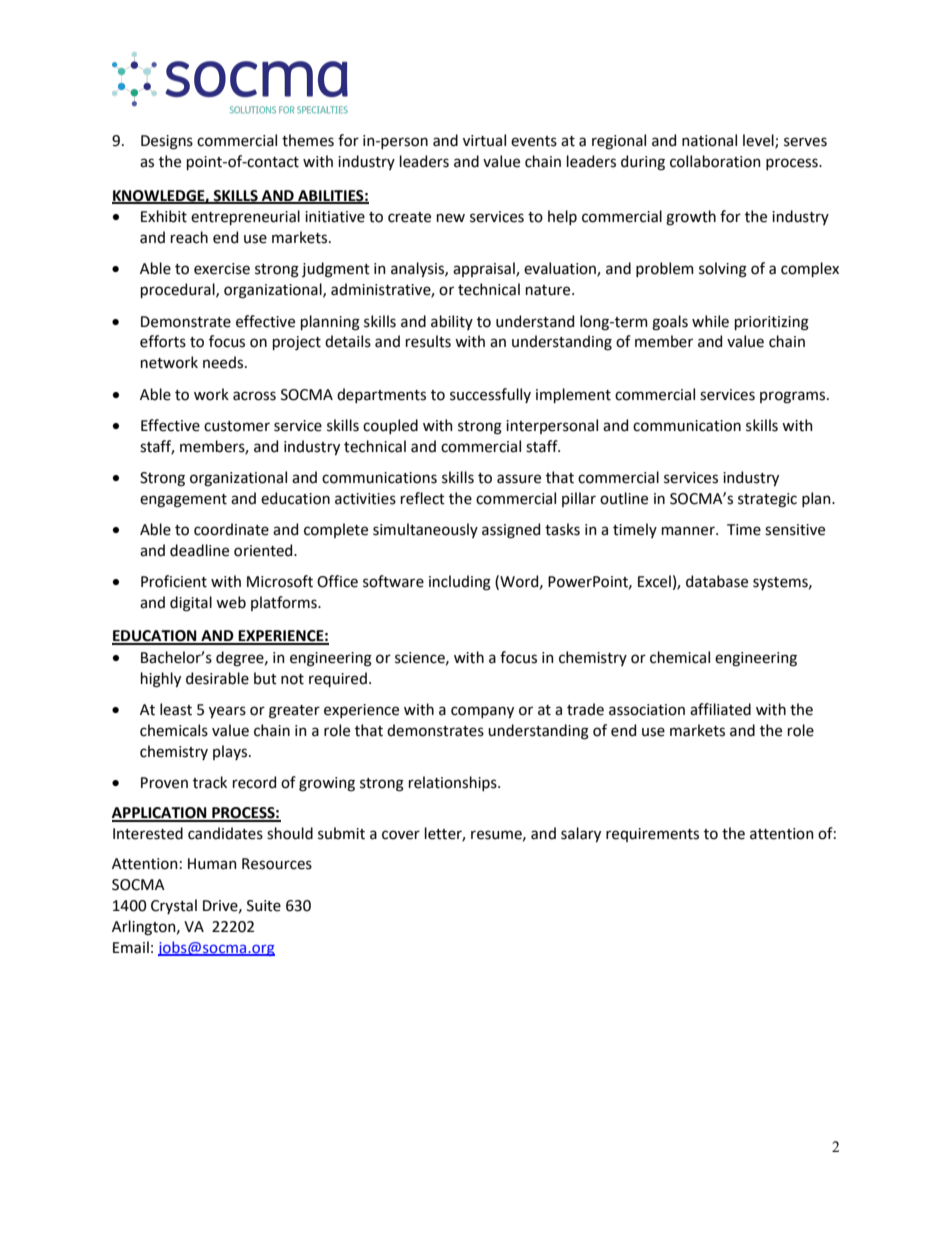 This screenshot has height=1233, width=952. I want to click on affiliated, so click(720, 709).
